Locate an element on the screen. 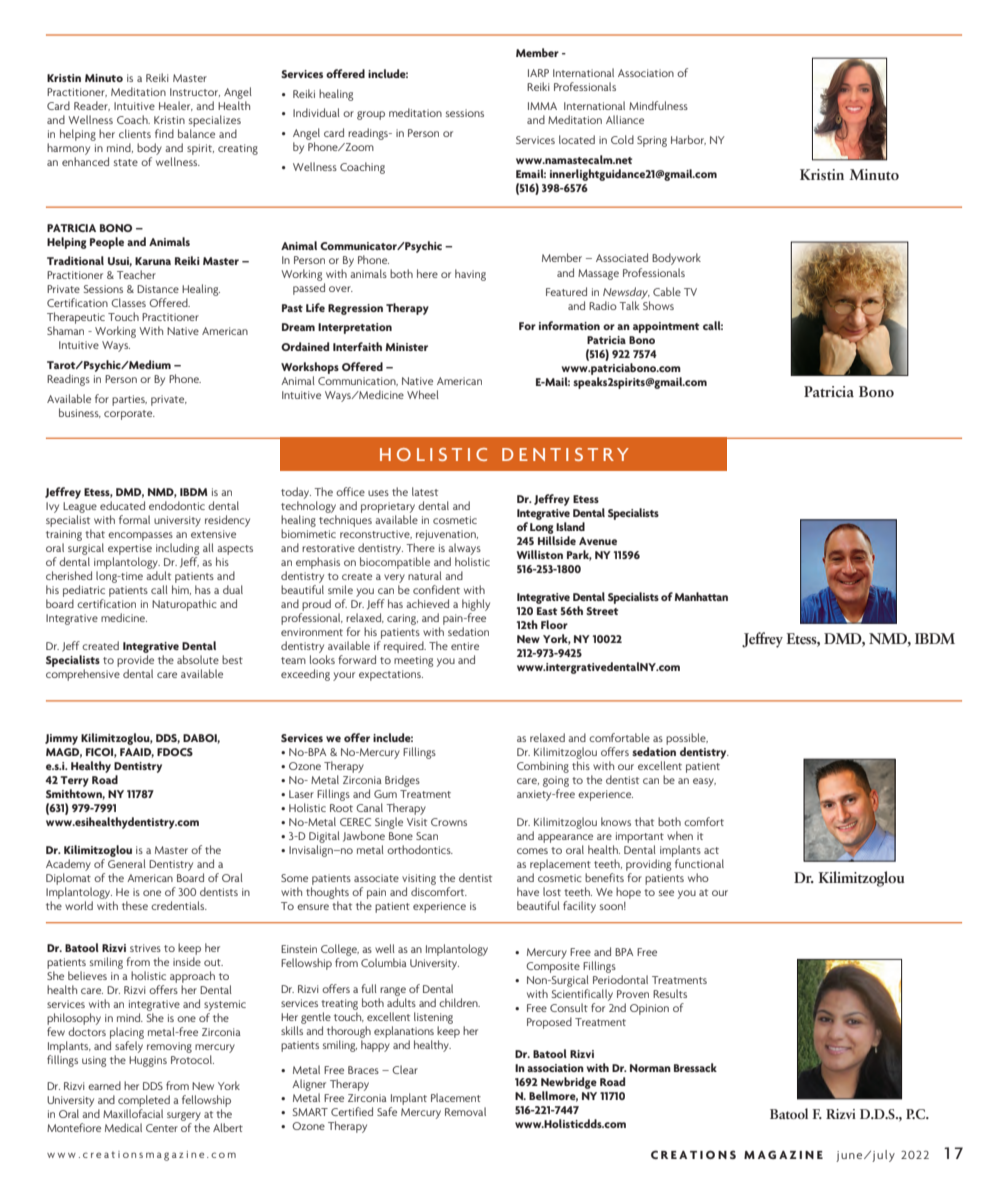 This screenshot has height=1192, width=1008. pediatric is located at coordinates (84, 591).
